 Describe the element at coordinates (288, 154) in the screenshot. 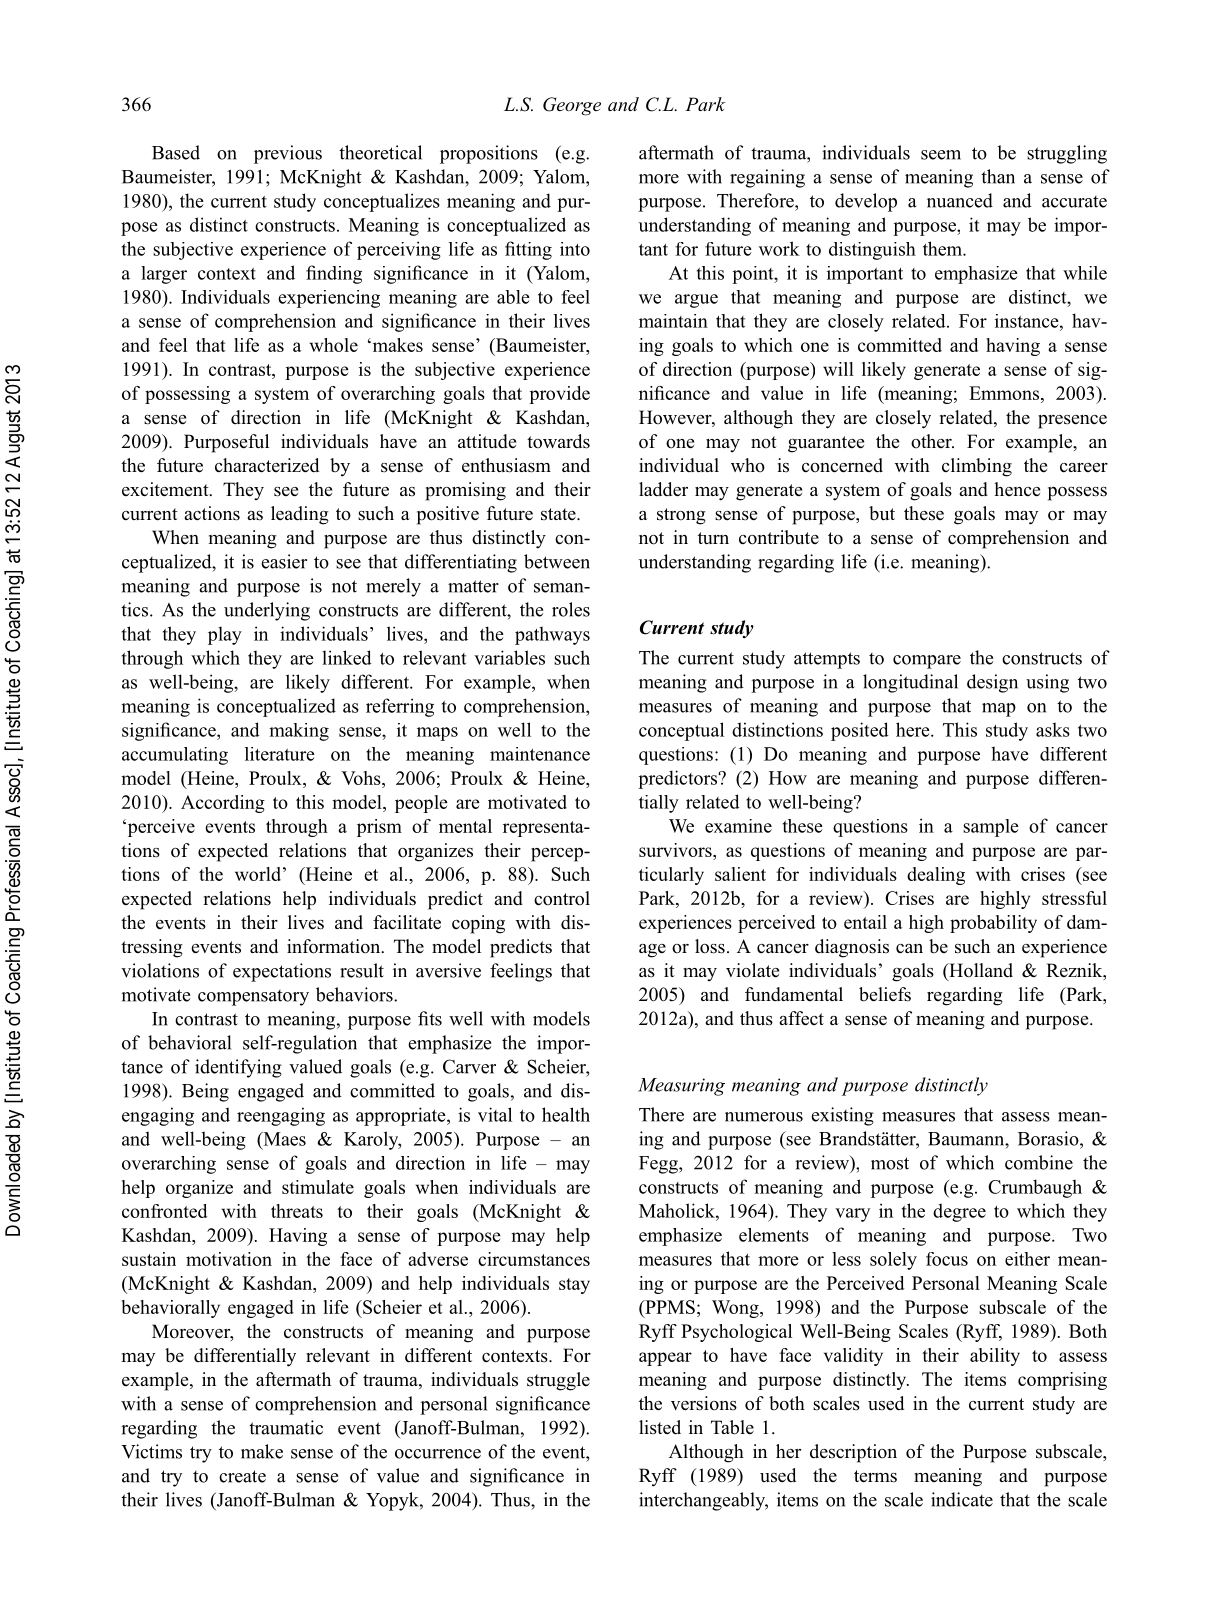

I see `previous` at that location.
